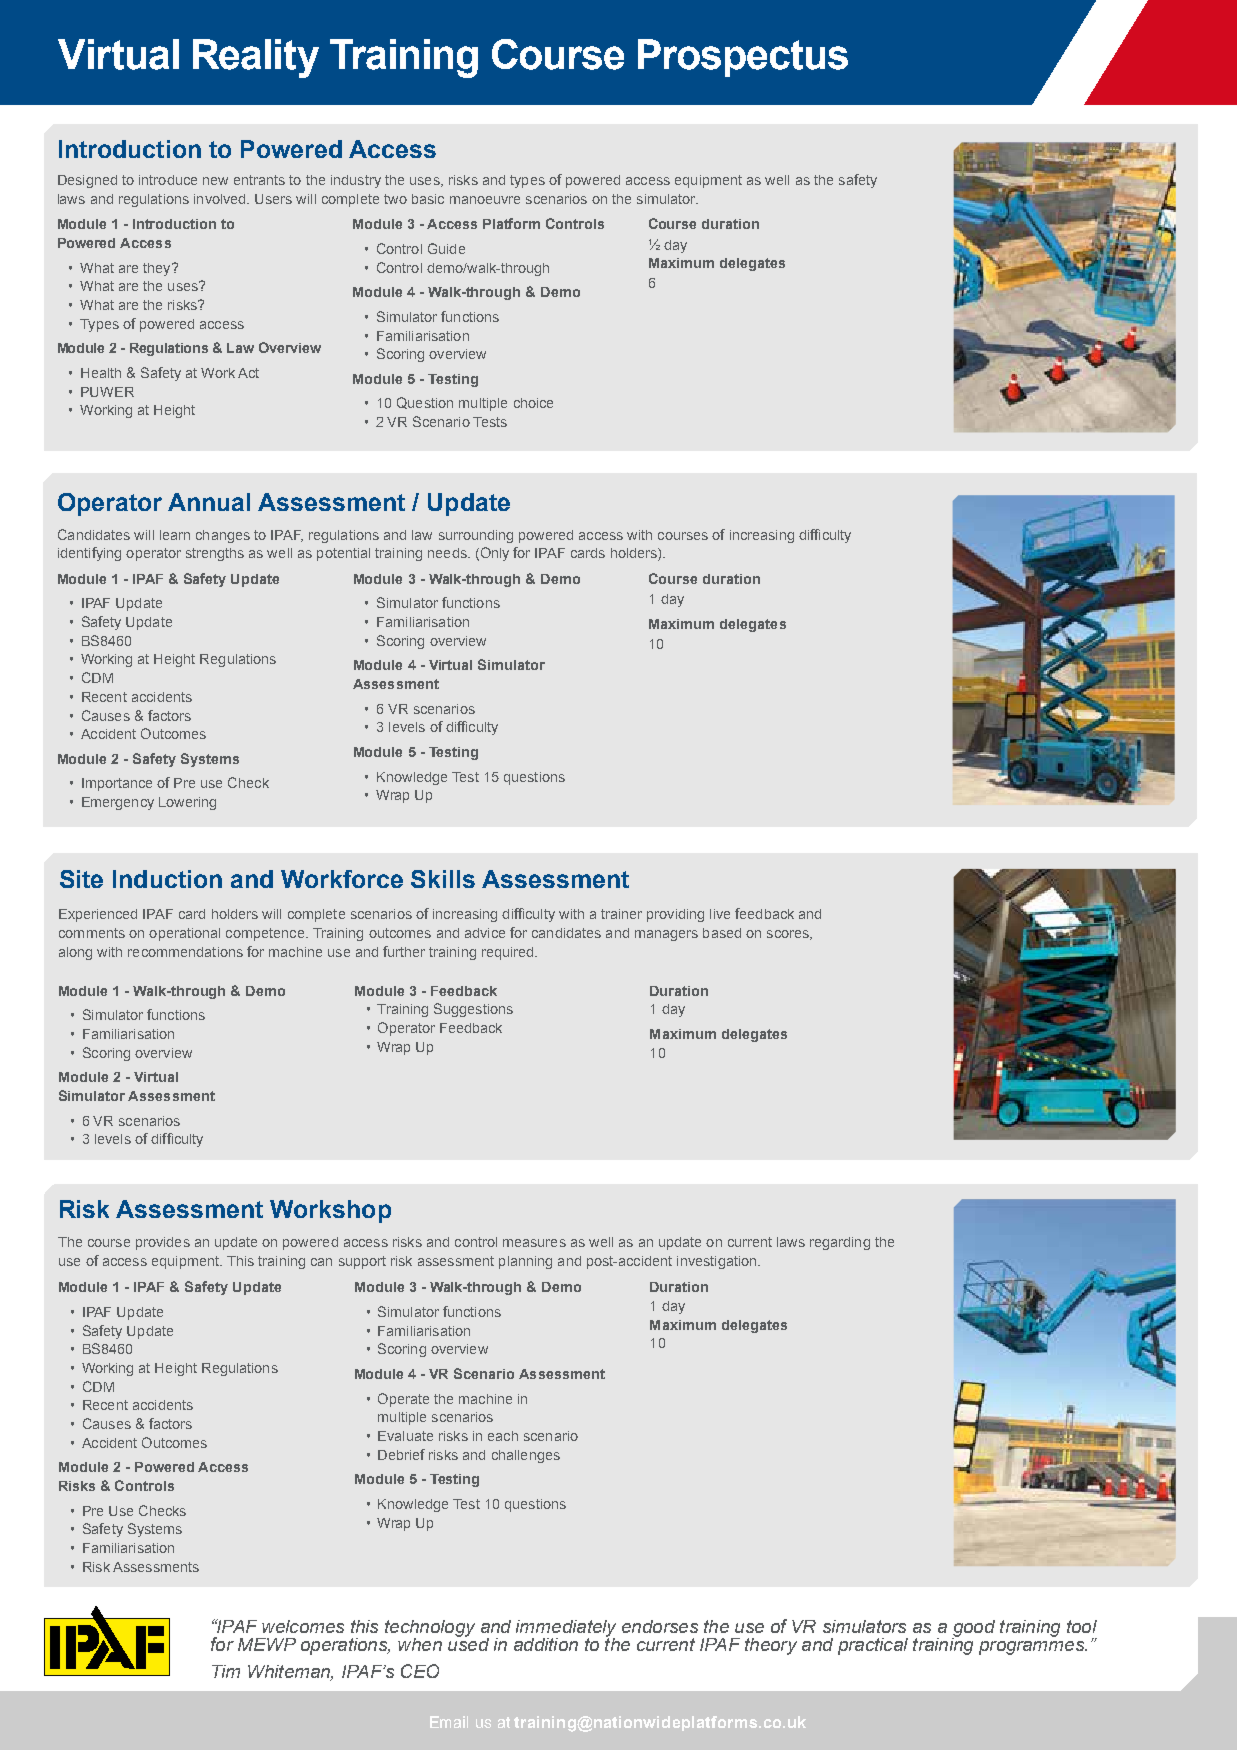 This screenshot has height=1750, width=1237. Describe the element at coordinates (209, 502) in the screenshot. I see `Annual` at that location.
